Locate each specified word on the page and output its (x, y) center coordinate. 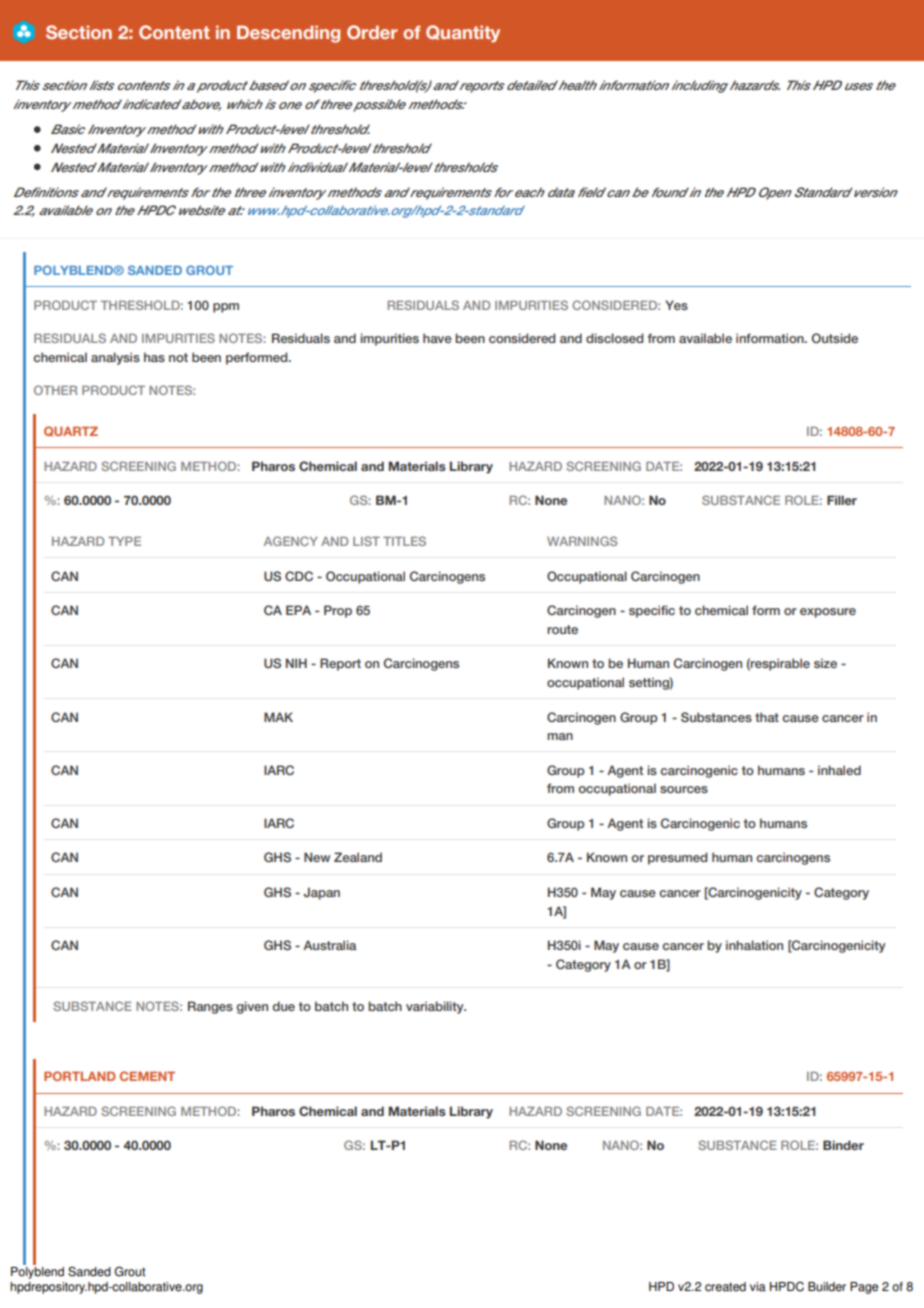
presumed (678, 858)
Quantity (463, 34)
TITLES (404, 541)
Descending (288, 34)
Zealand (358, 857)
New (317, 857)
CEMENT (147, 1076)
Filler (842, 500)
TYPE (124, 541)
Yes (676, 305)
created (725, 1287)
